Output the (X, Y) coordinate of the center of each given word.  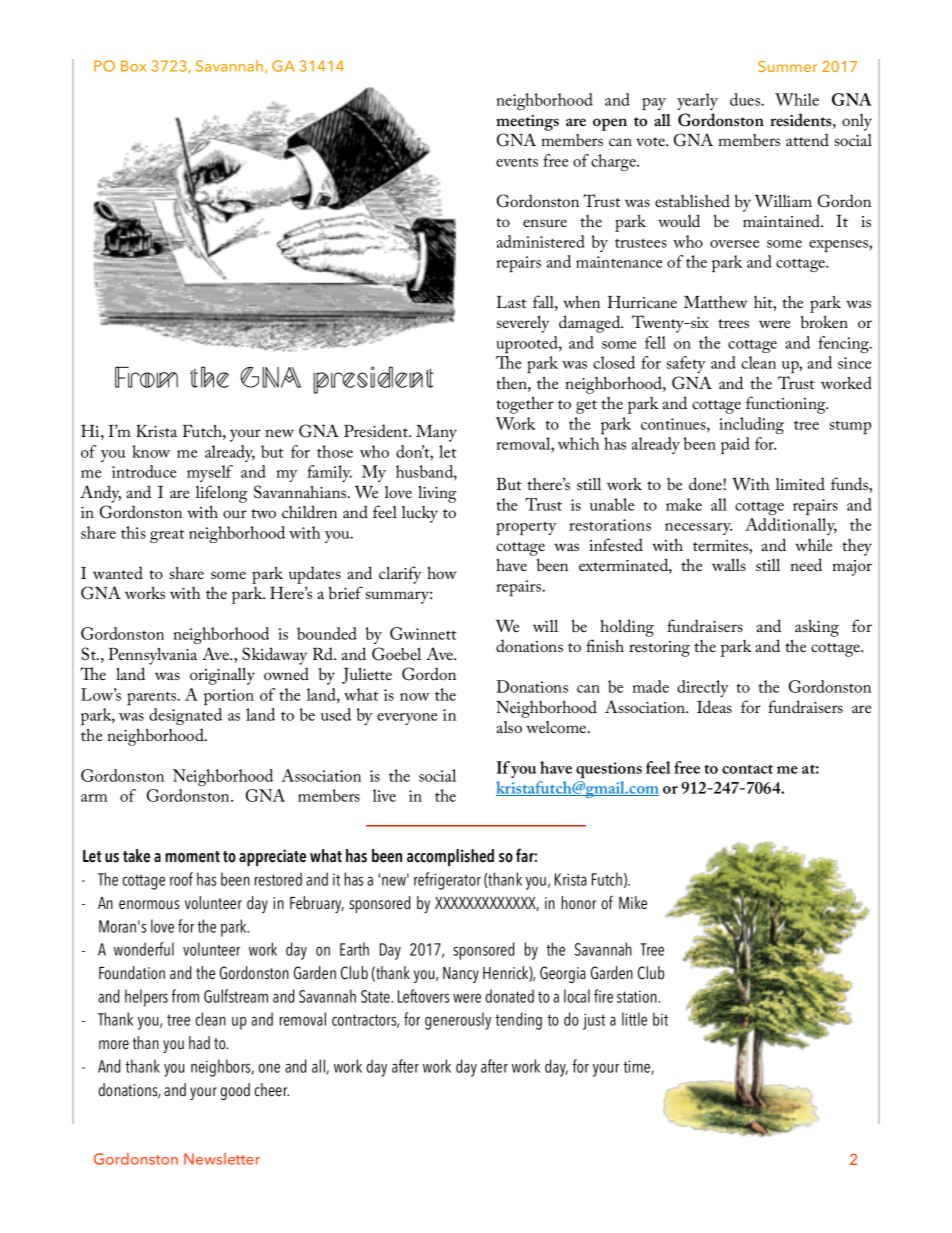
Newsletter (222, 1159)
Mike (633, 903)
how (442, 572)
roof (181, 879)
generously (458, 1021)
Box (133, 66)
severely (523, 324)
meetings (527, 123)
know (151, 451)
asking (817, 628)
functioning (787, 405)
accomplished (450, 857)
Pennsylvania (152, 656)
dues (746, 99)
